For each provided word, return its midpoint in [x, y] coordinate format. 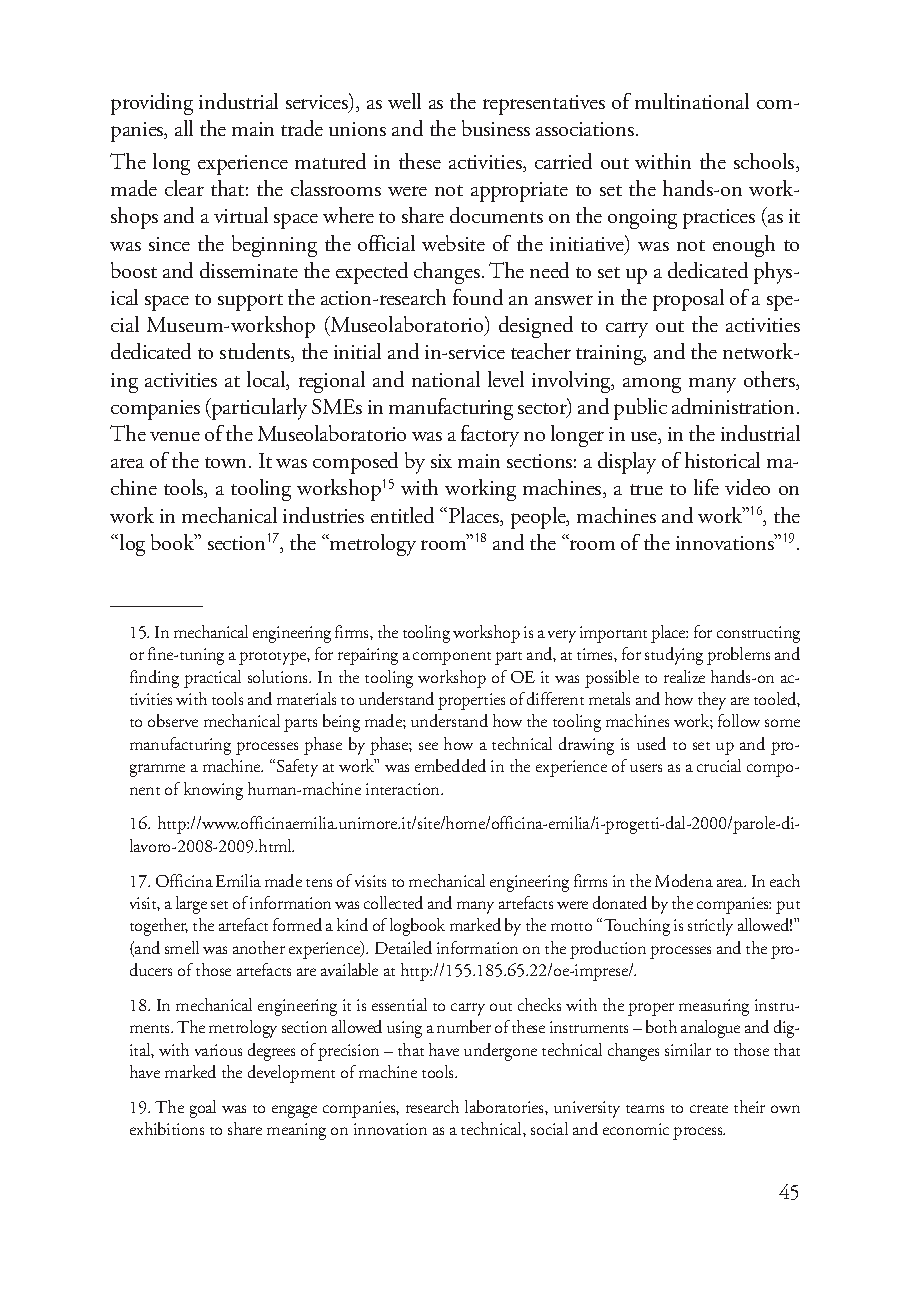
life [706, 487]
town [227, 462]
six [441, 461]
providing [152, 104]
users [646, 768]
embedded [450, 765]
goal [203, 1109]
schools [765, 162]
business [496, 128]
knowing [213, 791]
